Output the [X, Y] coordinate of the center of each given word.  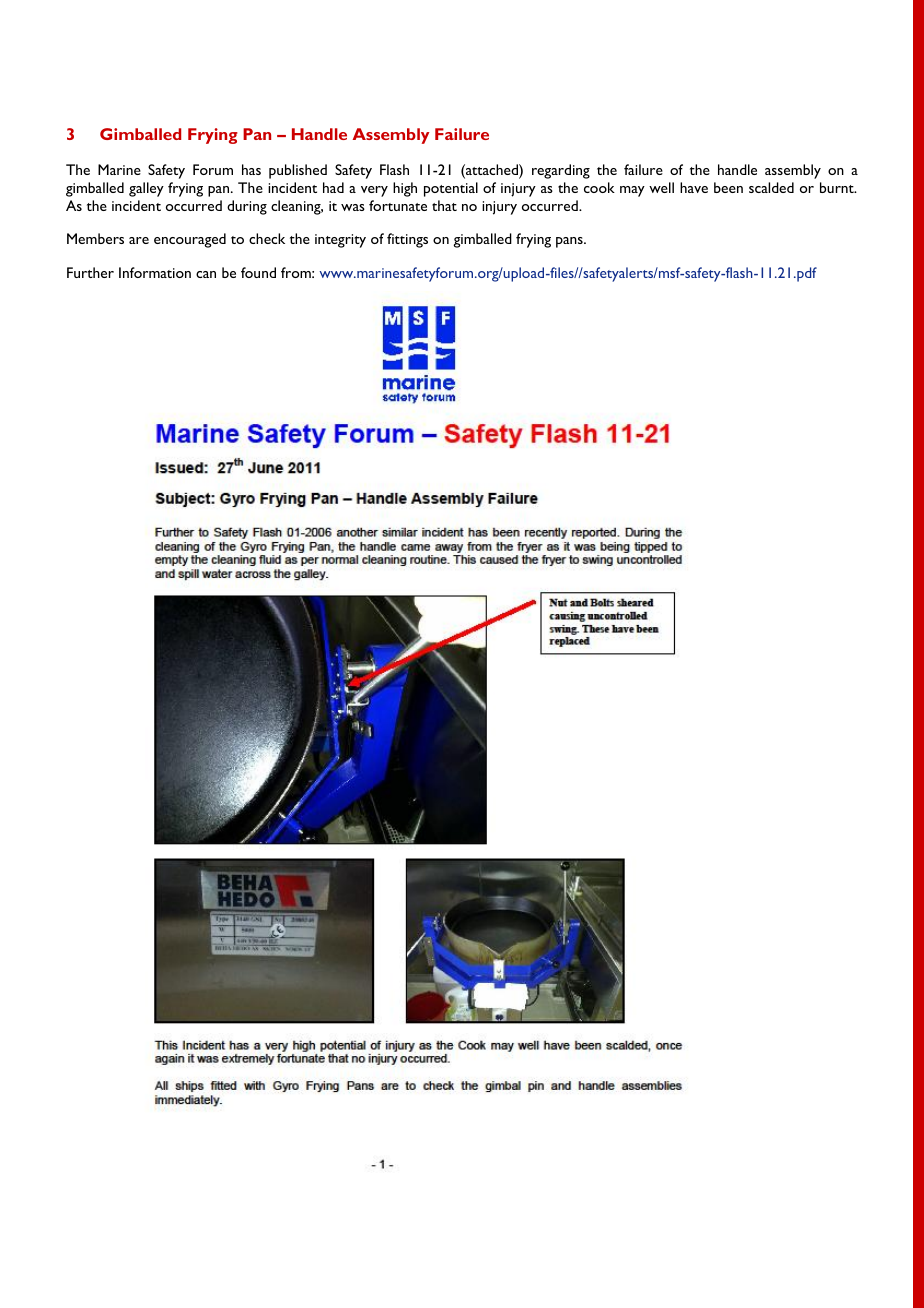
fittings [407, 240]
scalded [771, 187]
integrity [340, 241]
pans [570, 242]
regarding [561, 171]
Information [155, 272]
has [251, 169]
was [353, 207]
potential [451, 189]
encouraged [190, 240]
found [258, 272]
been [728, 187]
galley [146, 189]
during [247, 207]
